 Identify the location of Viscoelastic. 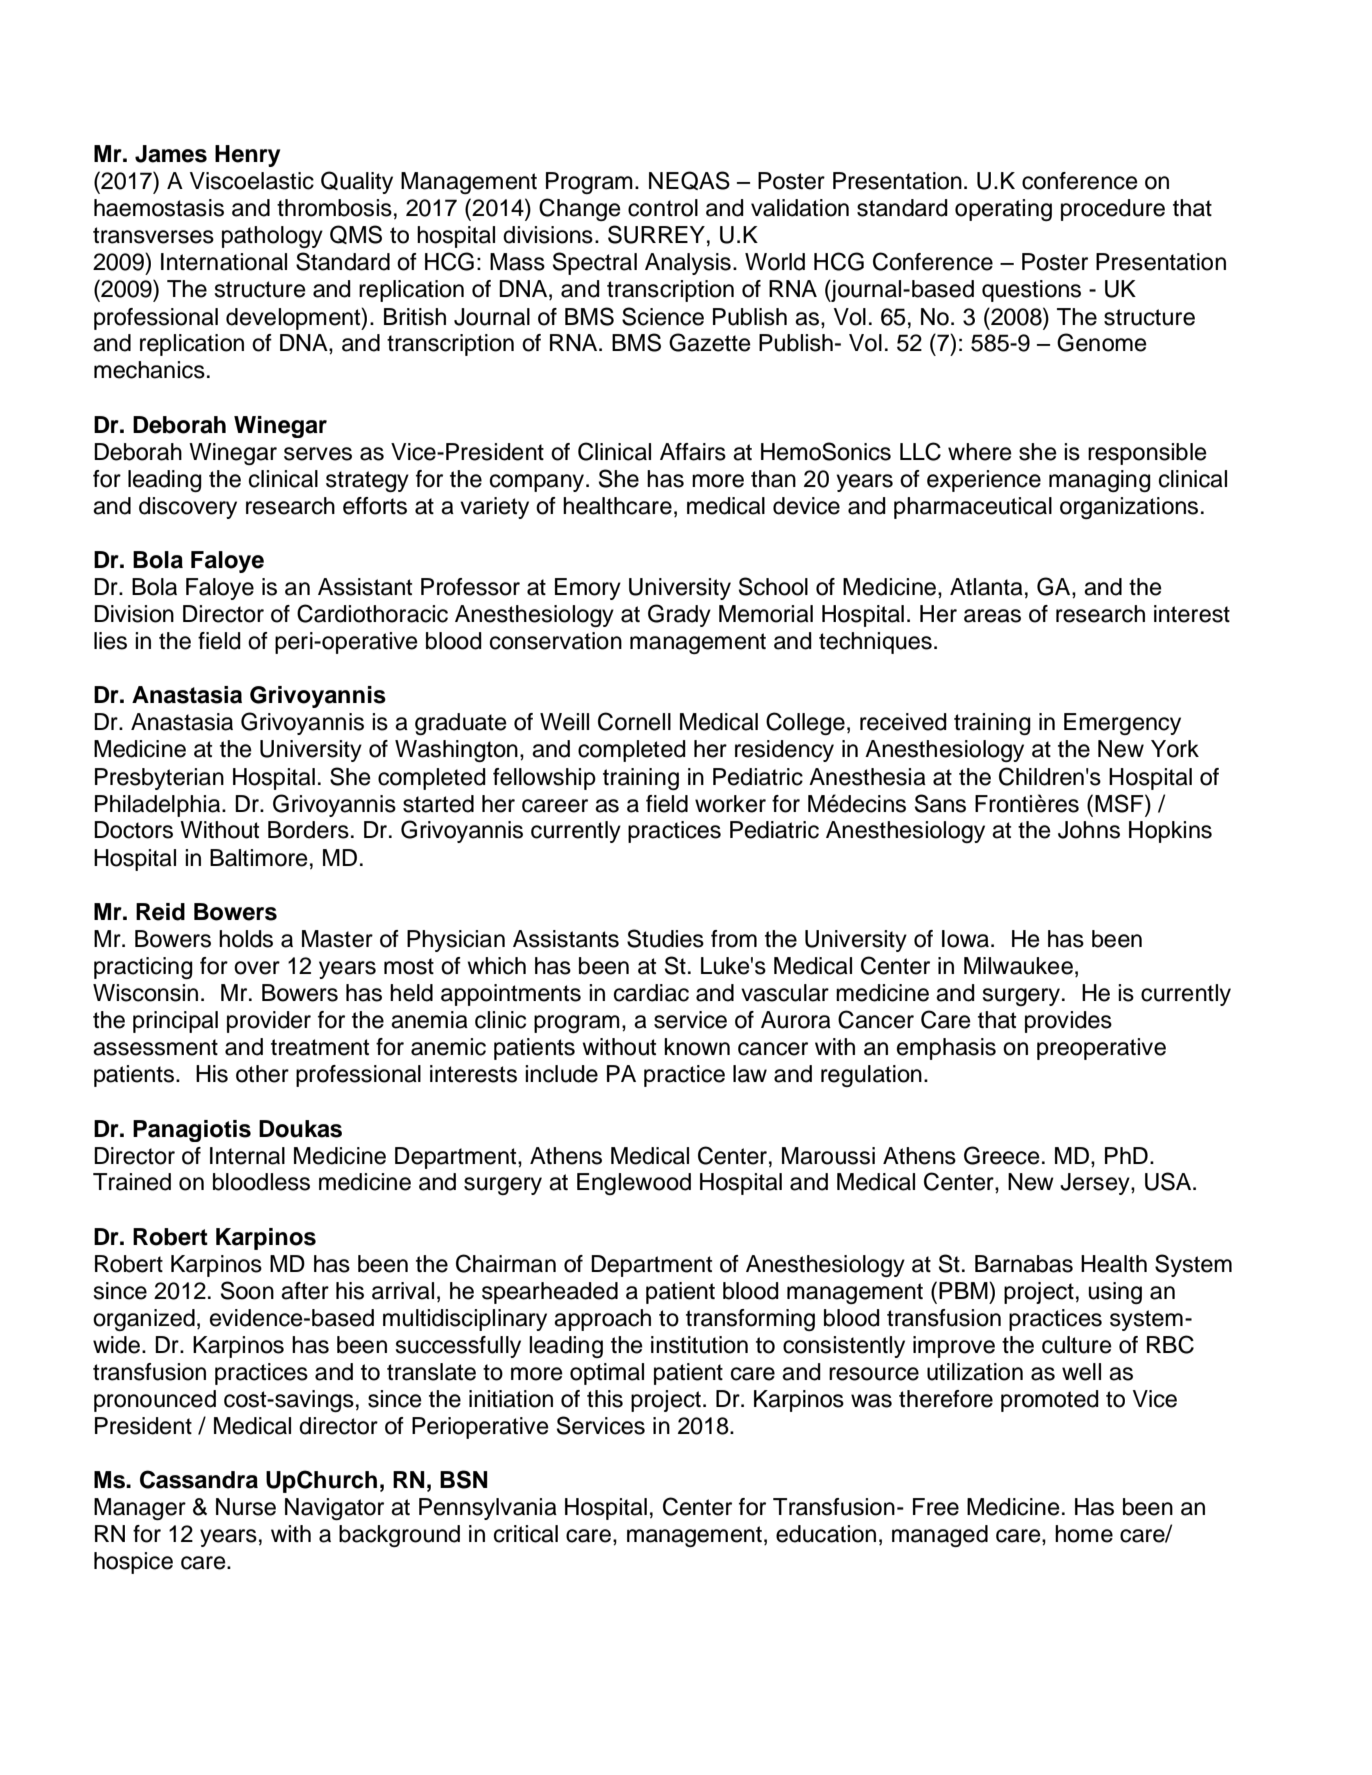
(252, 181).
